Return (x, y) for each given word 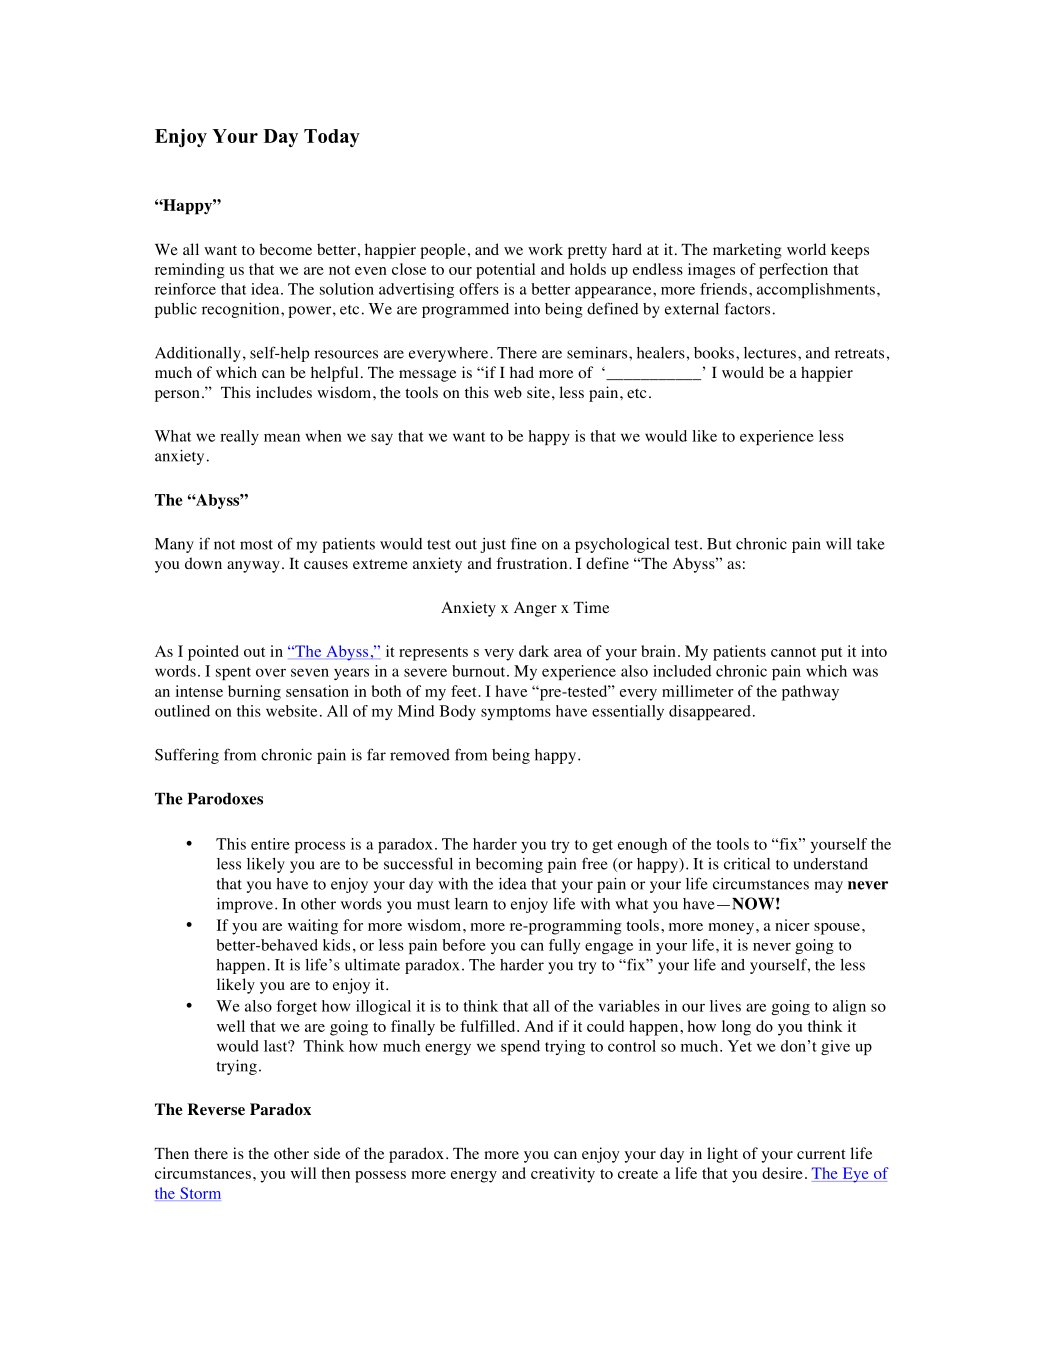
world (806, 249)
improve (245, 905)
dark (534, 651)
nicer (792, 925)
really (239, 437)
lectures (770, 353)
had (522, 372)
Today (332, 138)
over (271, 672)
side (327, 1153)
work (545, 249)
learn (471, 904)
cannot (793, 652)
